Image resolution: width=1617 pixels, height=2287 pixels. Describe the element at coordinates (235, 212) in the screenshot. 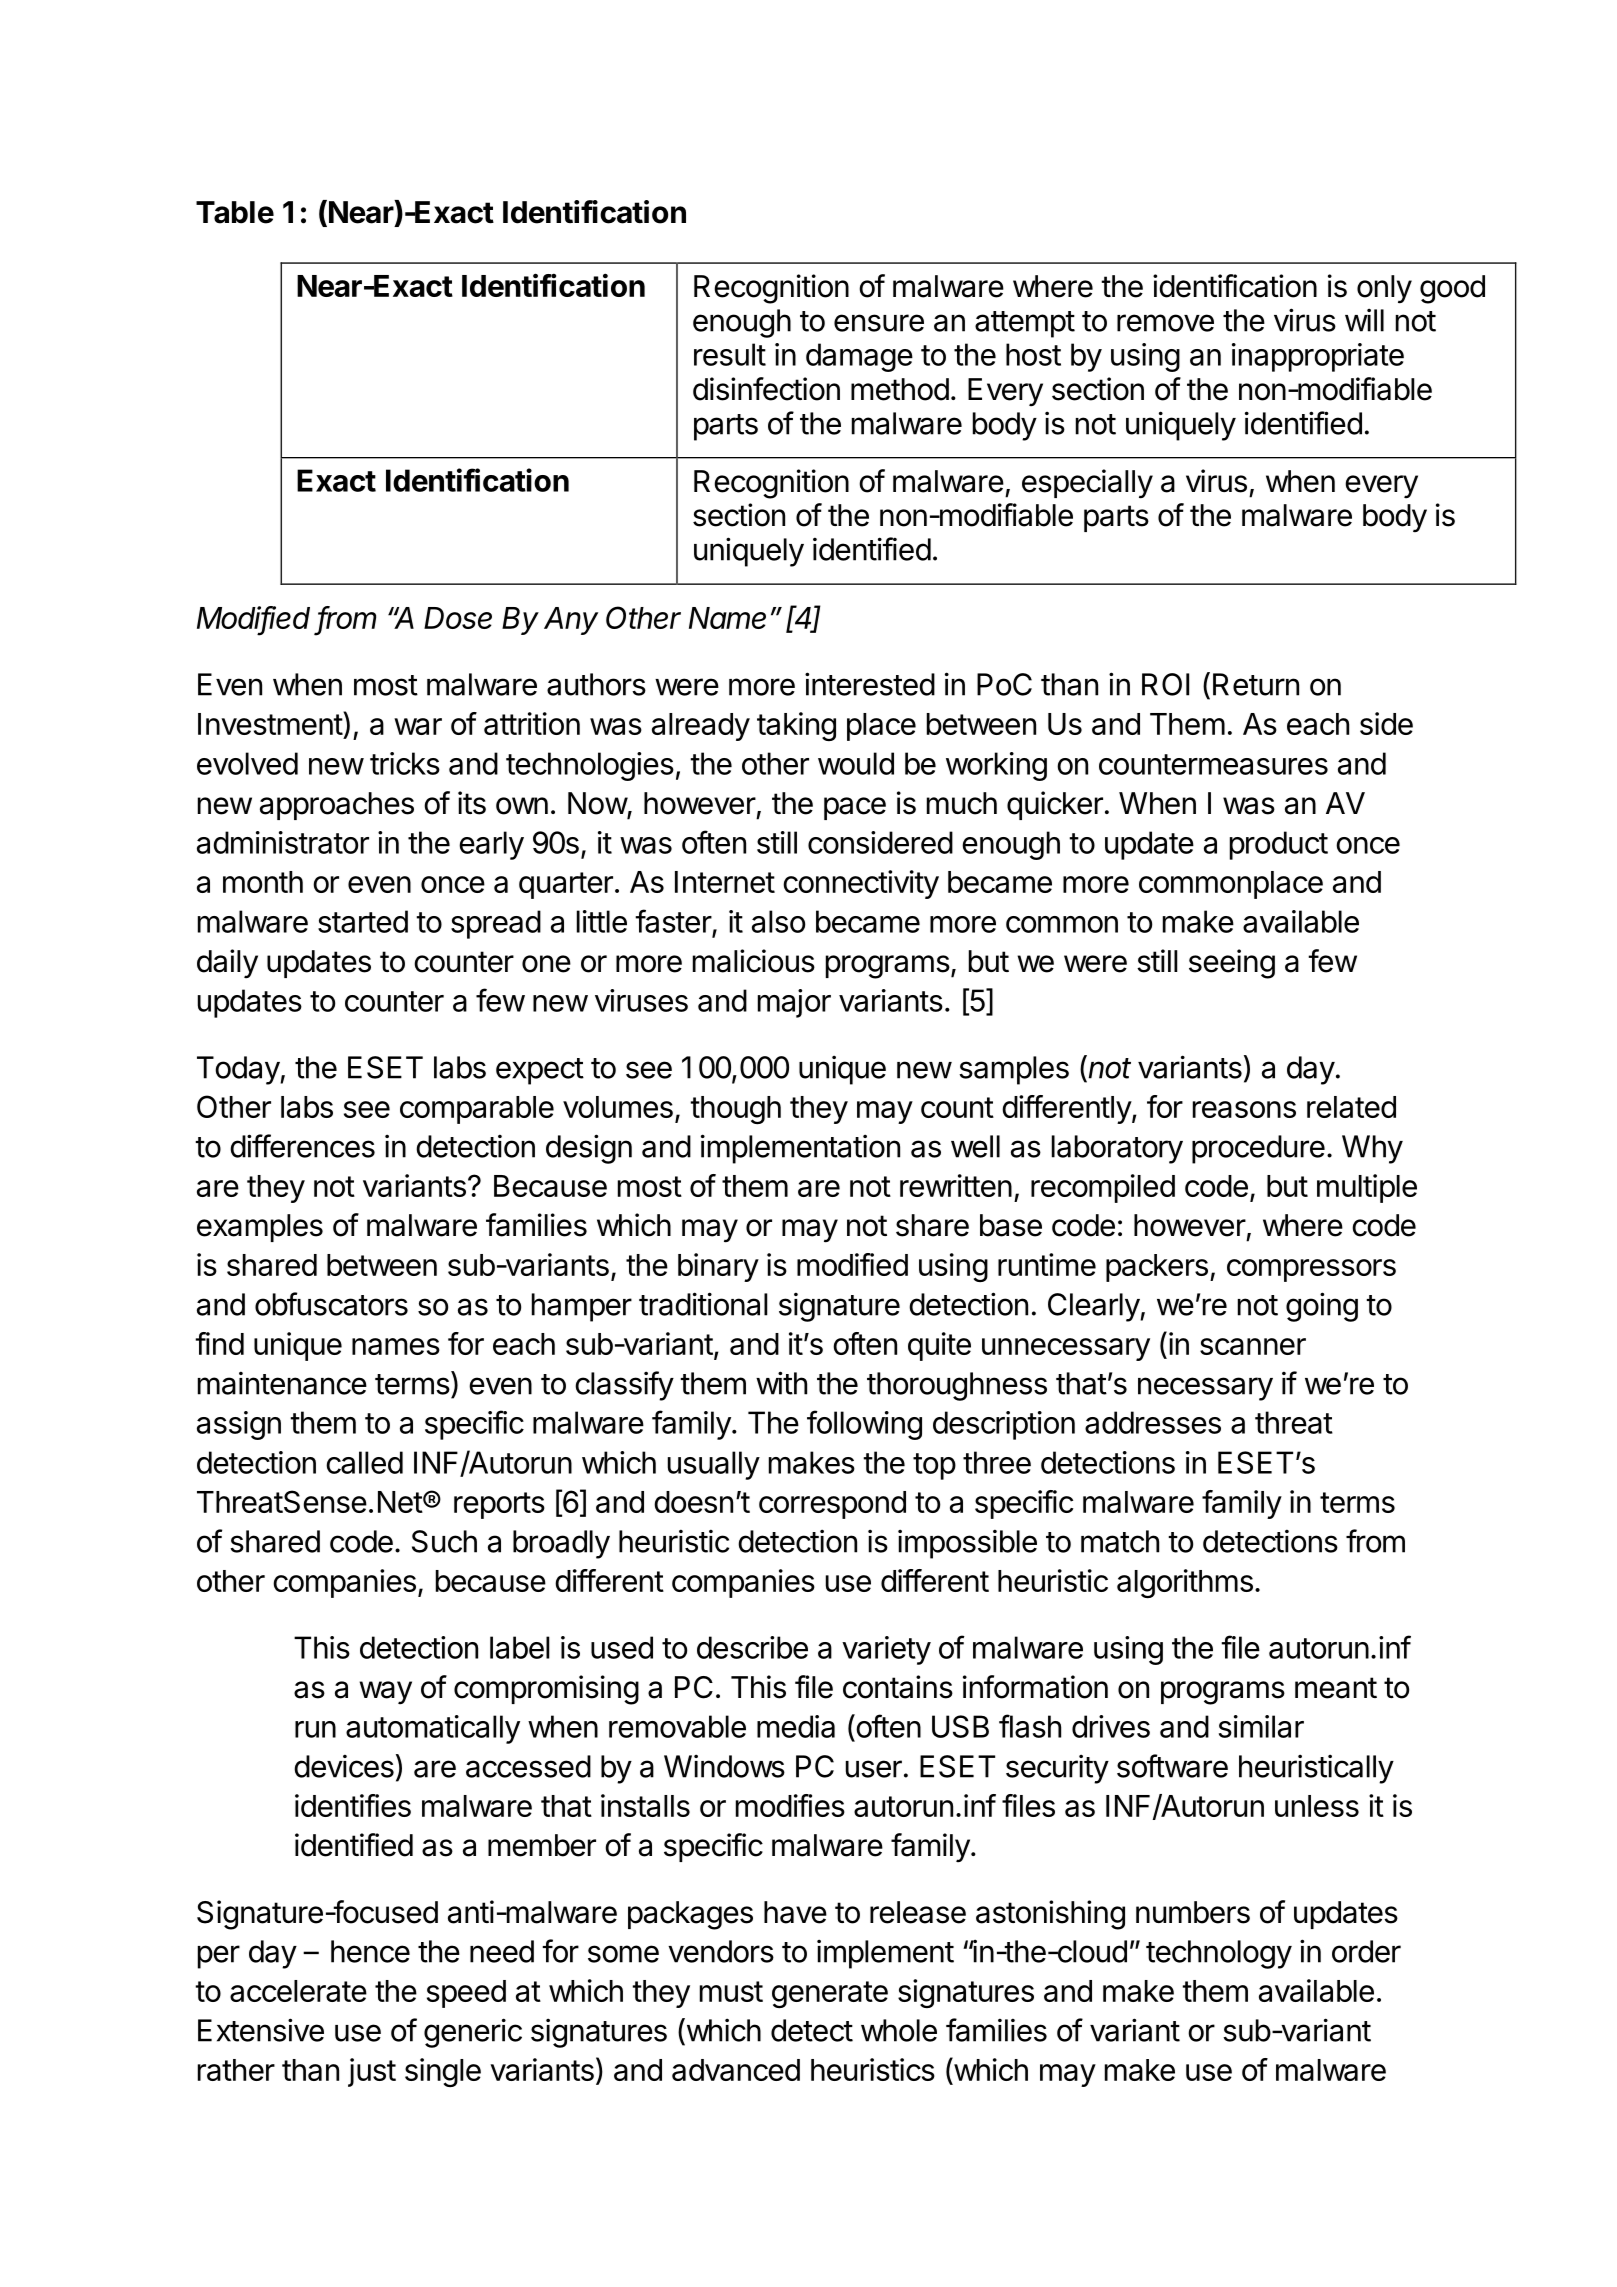

I see `Table` at that location.
